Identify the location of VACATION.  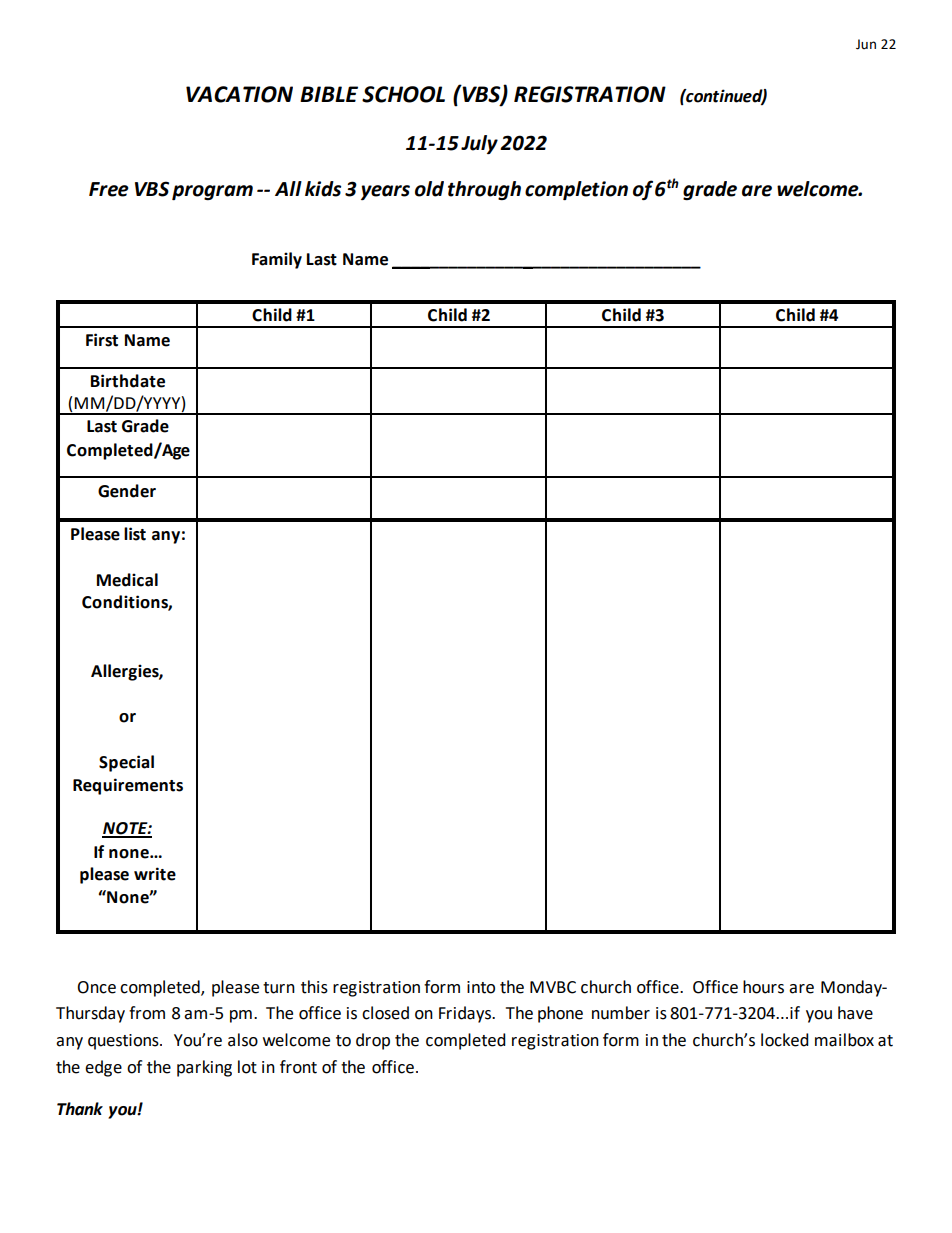
(239, 94).
